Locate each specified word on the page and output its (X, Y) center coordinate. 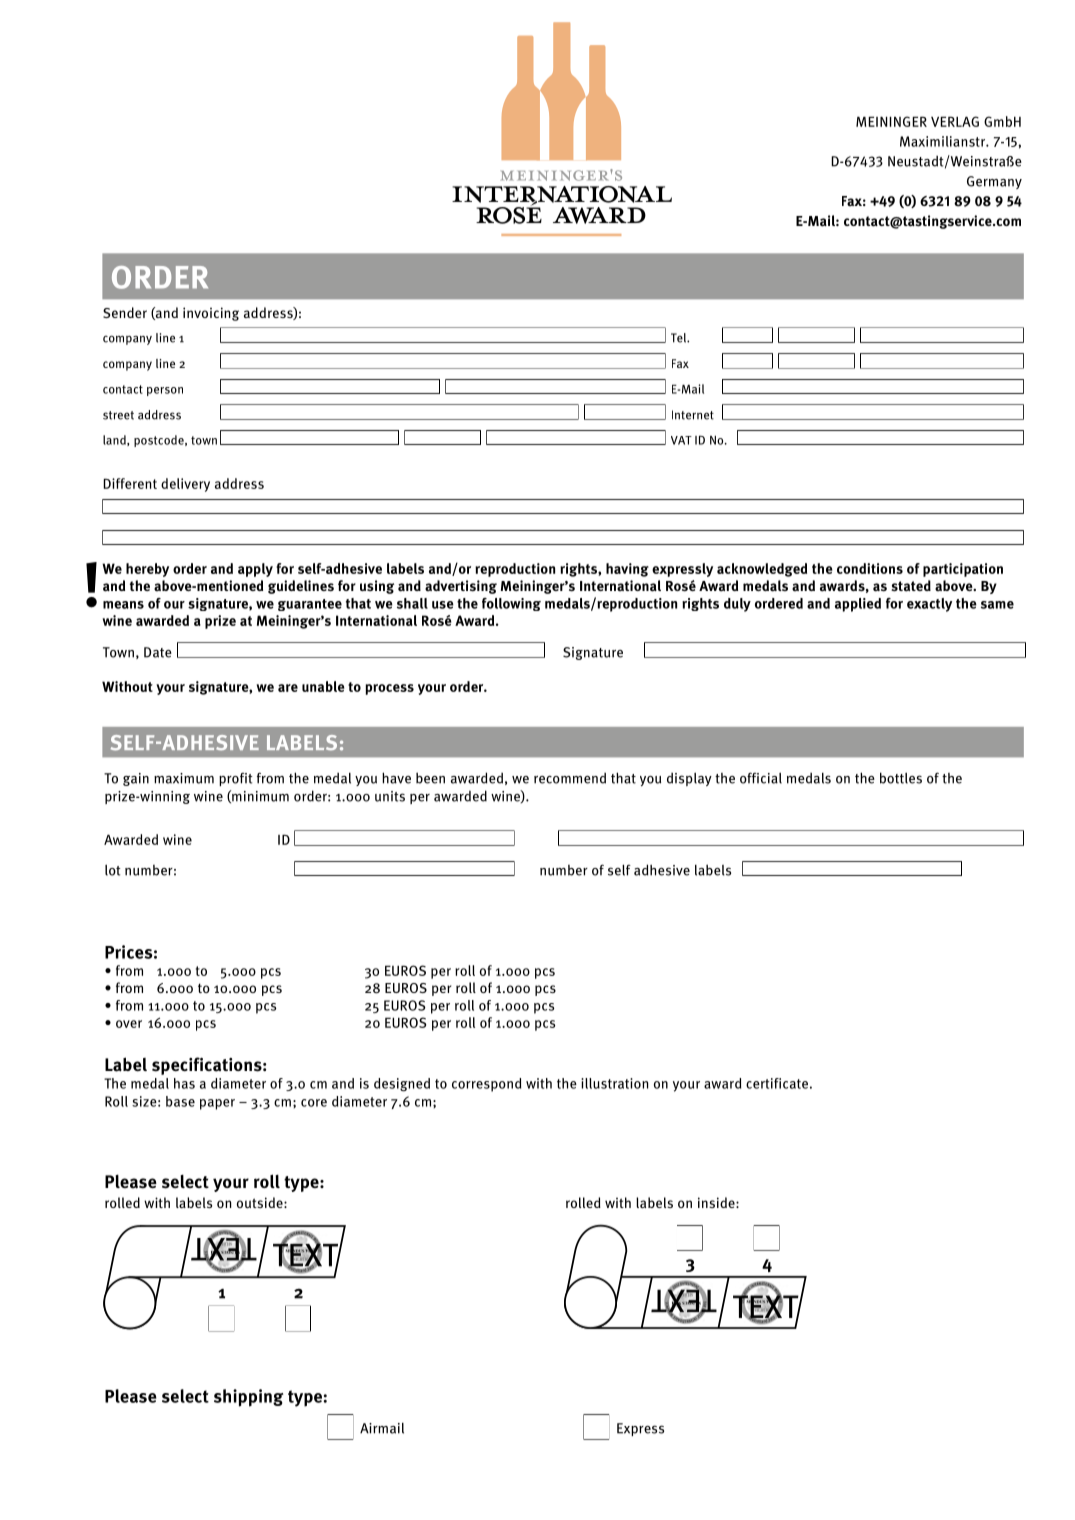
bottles (901, 778)
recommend (570, 778)
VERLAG (955, 121)
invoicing (211, 314)
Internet (693, 415)
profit (236, 779)
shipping (249, 1398)
